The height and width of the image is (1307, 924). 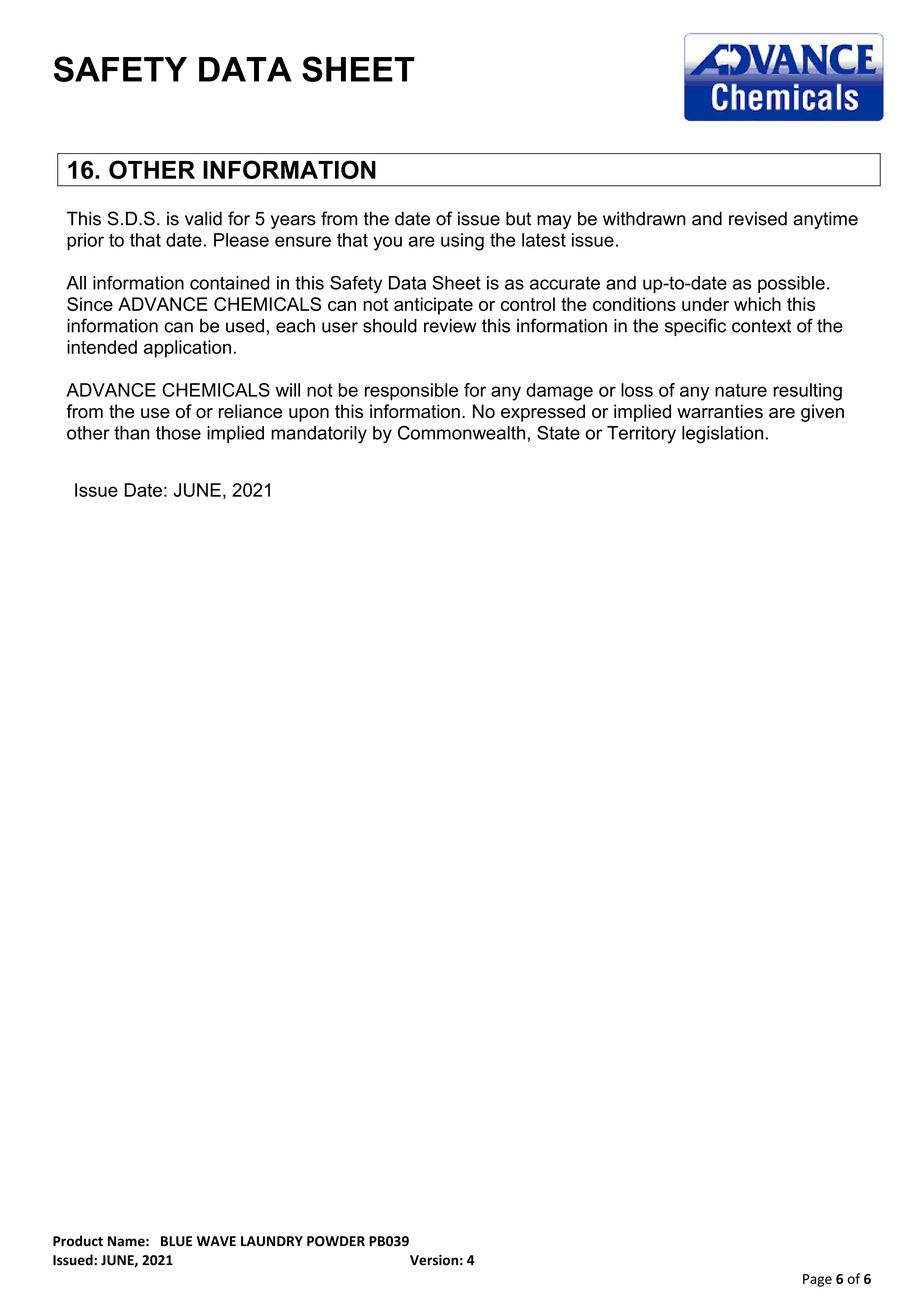 I want to click on BLUE, so click(x=176, y=1241).
